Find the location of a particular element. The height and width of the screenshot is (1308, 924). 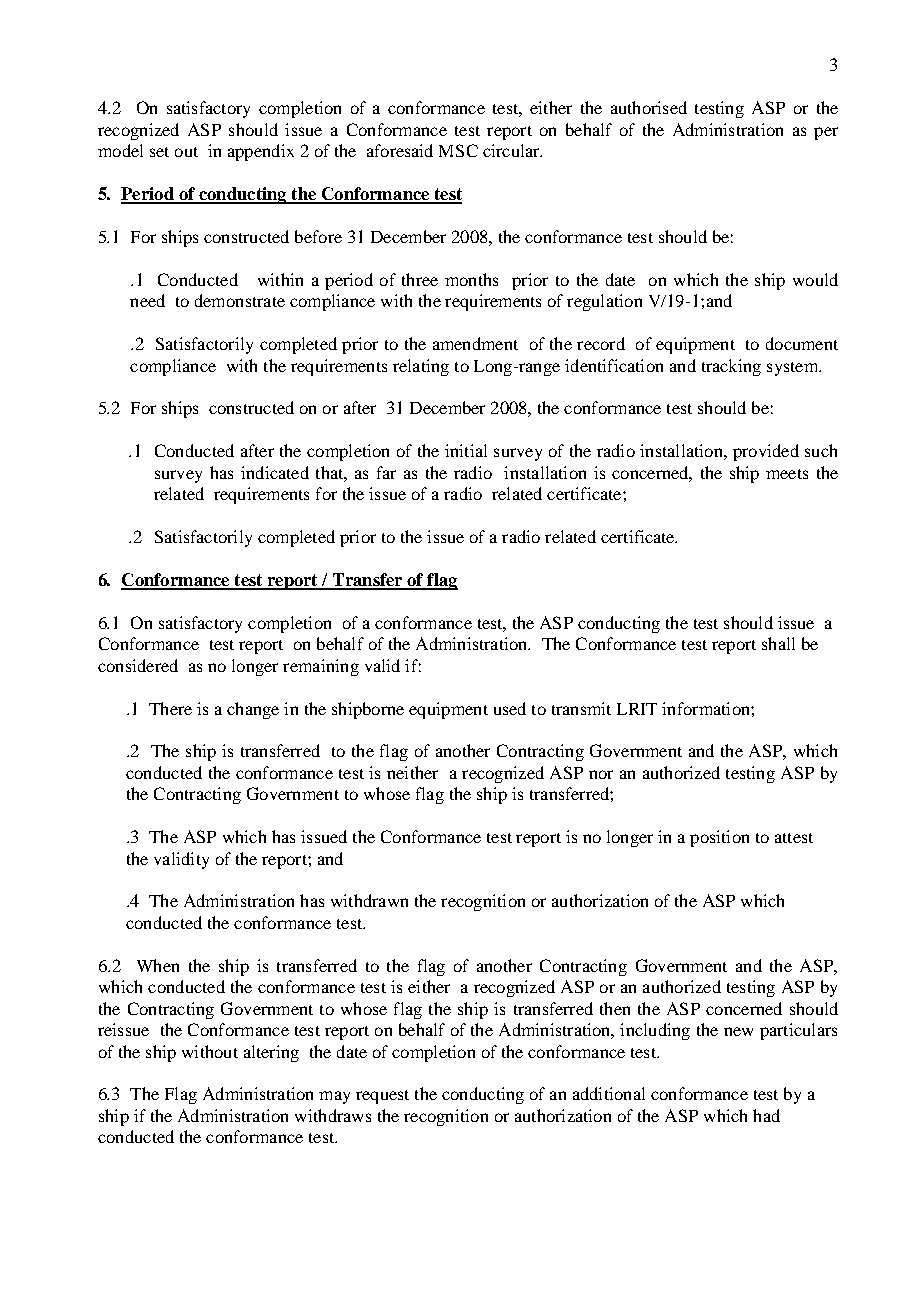

information is located at coordinates (707, 708).
